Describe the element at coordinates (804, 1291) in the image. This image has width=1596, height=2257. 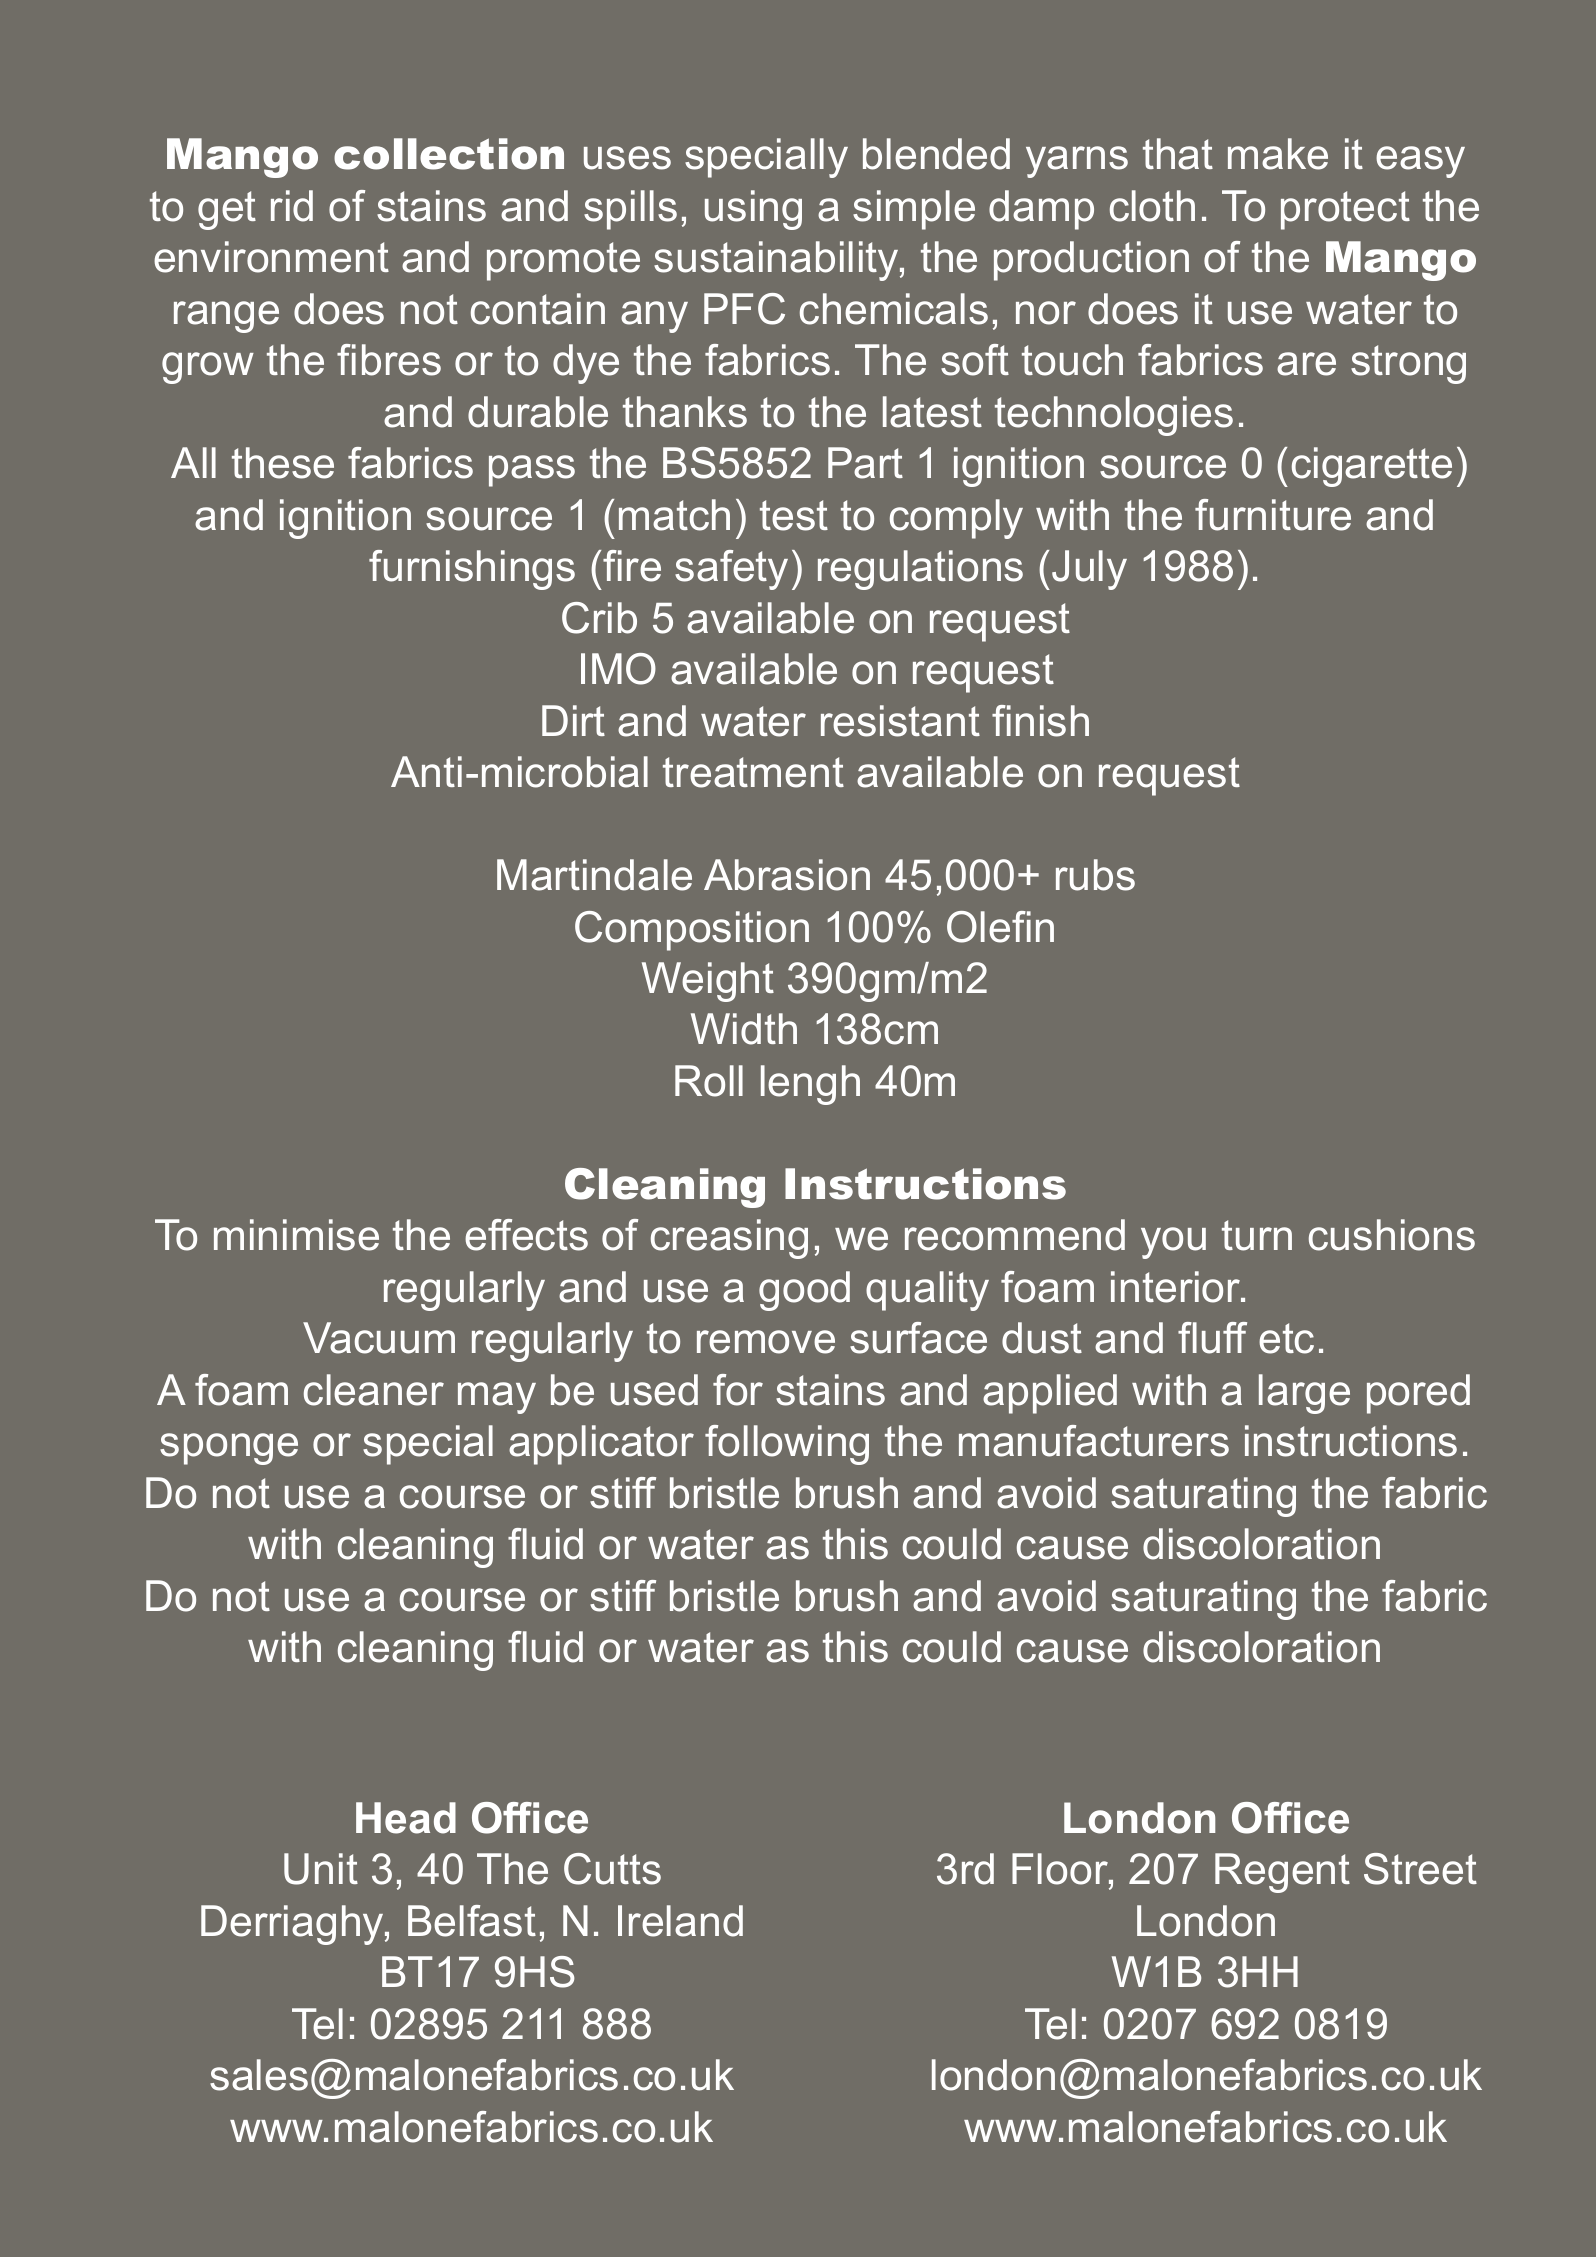
I see `good` at that location.
